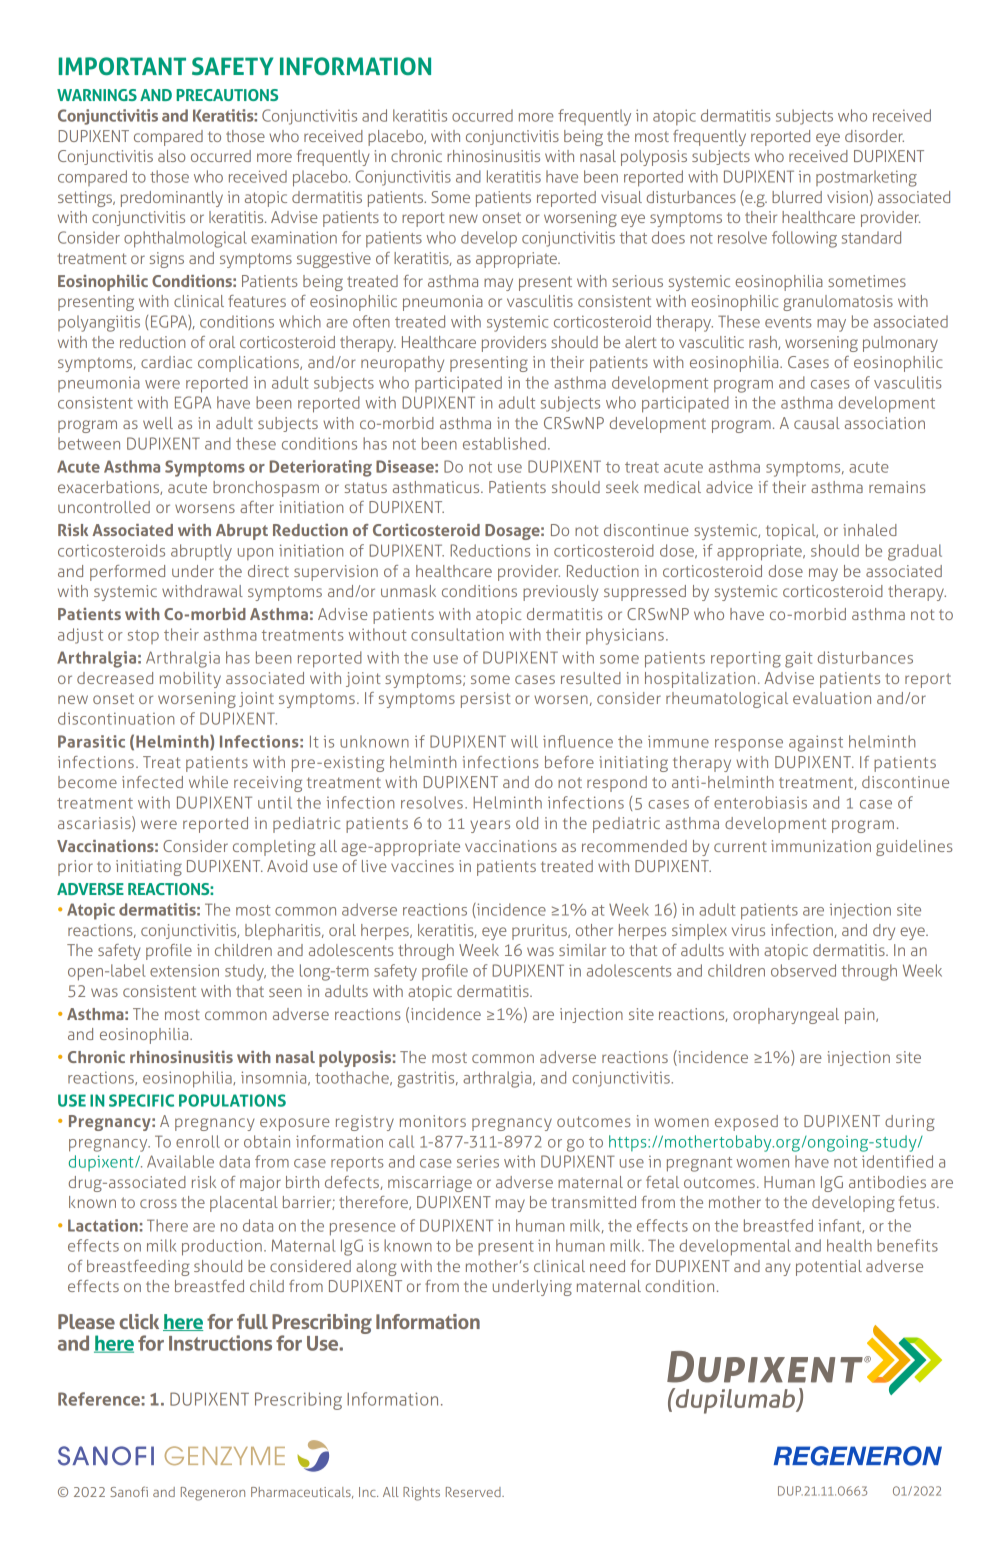 This screenshot has height=1554, width=1006. Describe the element at coordinates (129, 1491) in the screenshot. I see `Sanofi` at that location.
